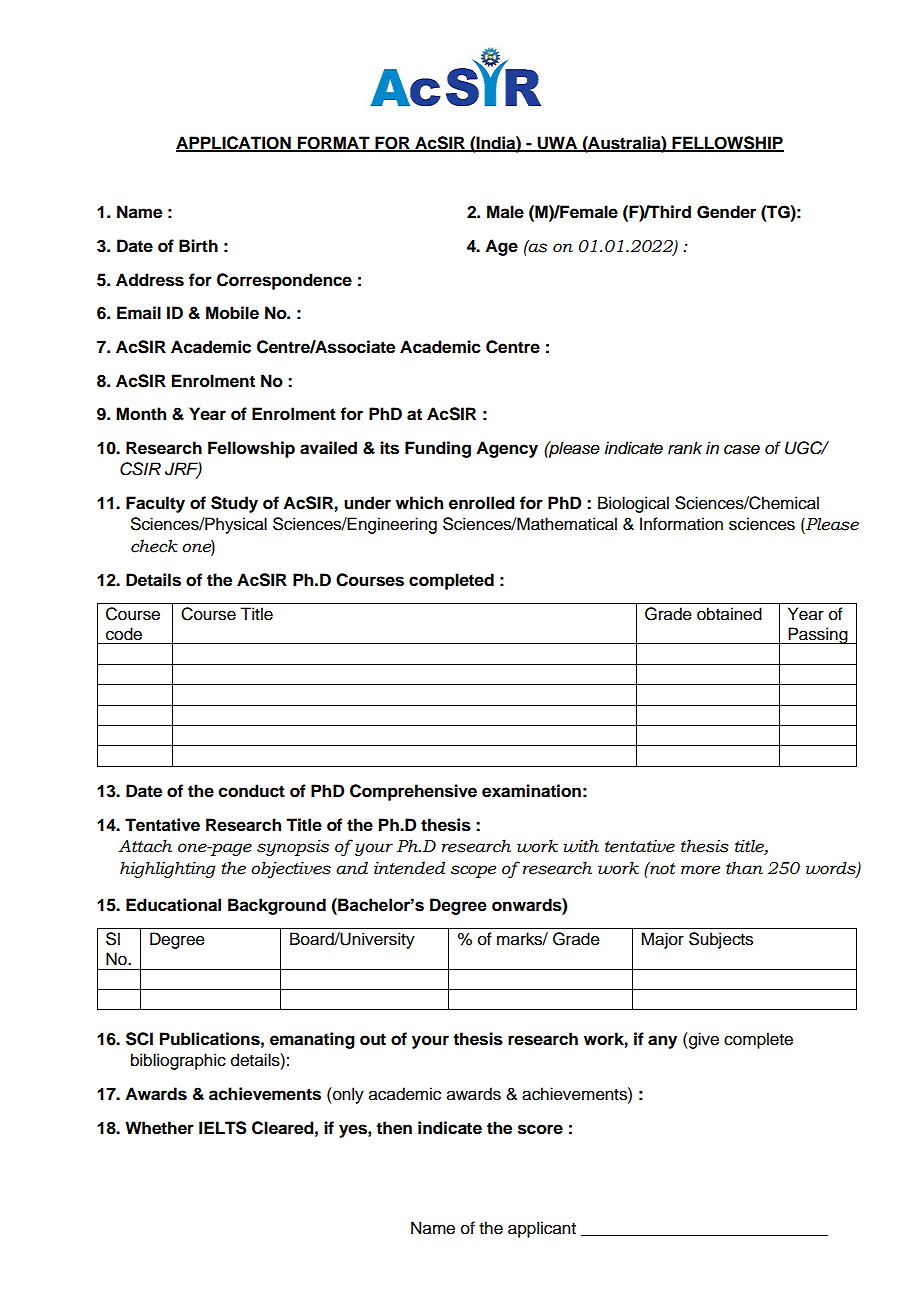 The image size is (924, 1308). What do you see at coordinates (234, 504) in the screenshot?
I see `Study` at bounding box center [234, 504].
